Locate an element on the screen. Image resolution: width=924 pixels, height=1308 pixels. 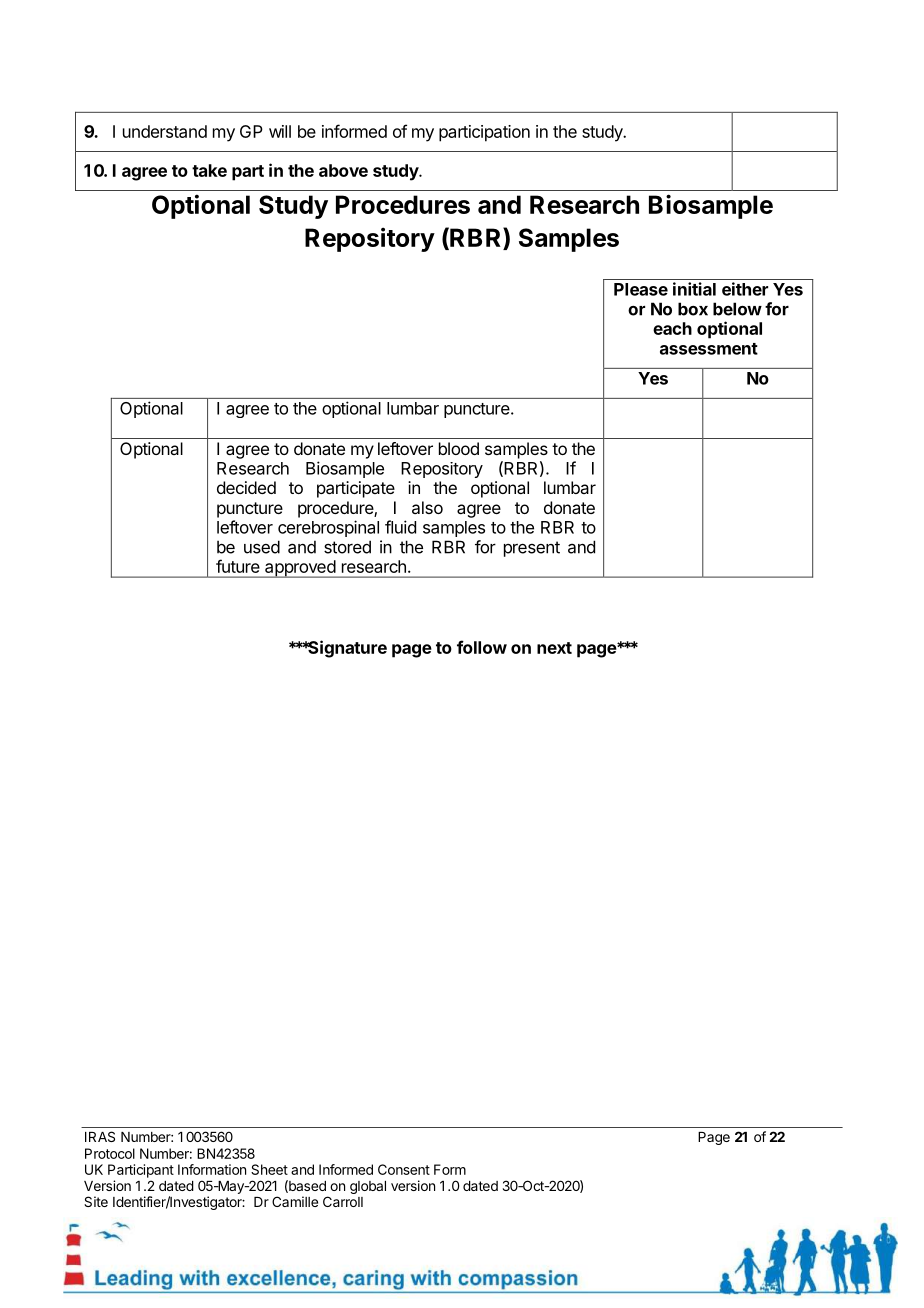
Consent is located at coordinates (404, 1169).
